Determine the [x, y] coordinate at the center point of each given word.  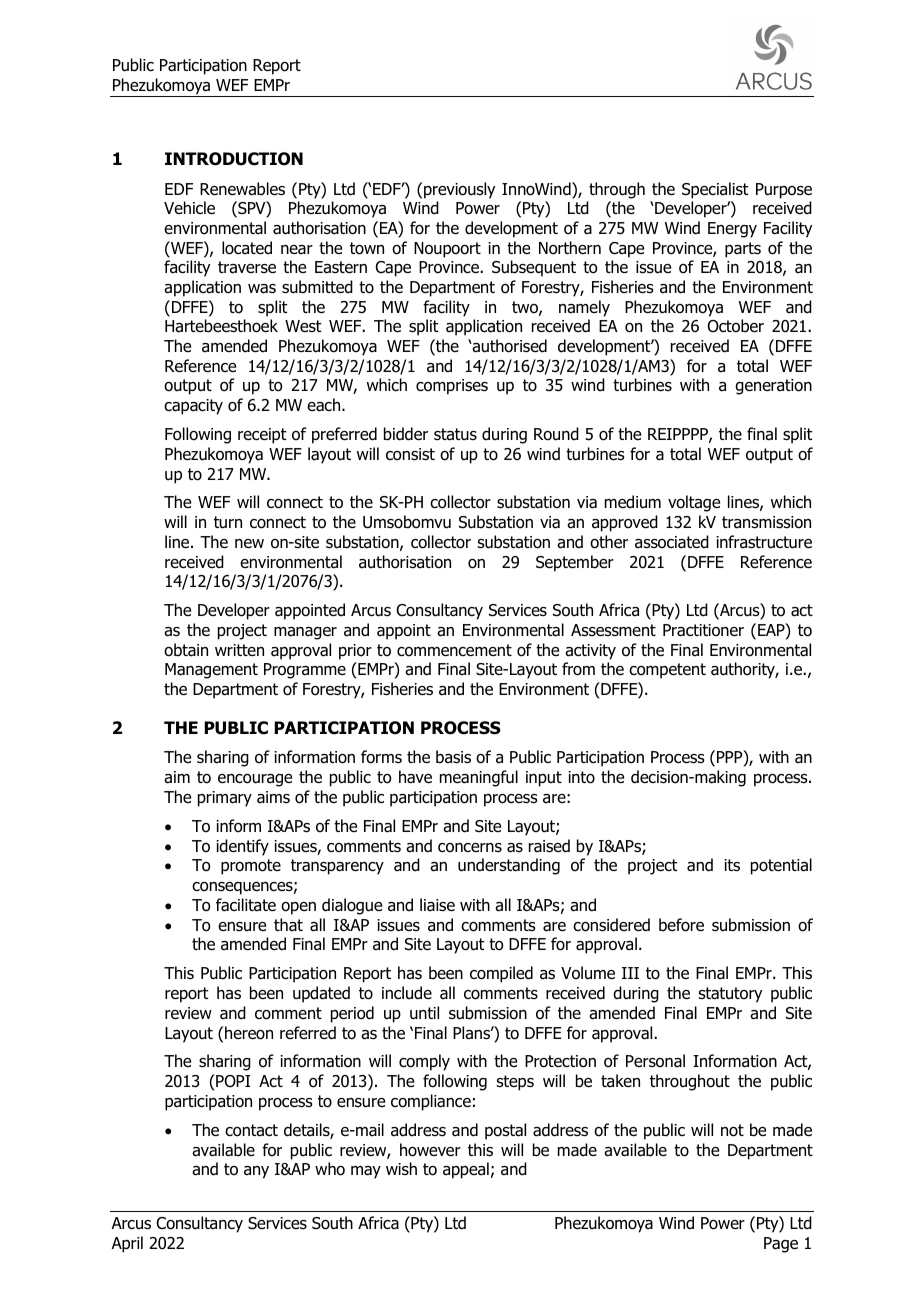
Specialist [715, 190]
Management [211, 671]
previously [459, 190]
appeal [466, 1170]
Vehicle [189, 207]
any [256, 1172]
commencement [454, 650]
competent [667, 671]
